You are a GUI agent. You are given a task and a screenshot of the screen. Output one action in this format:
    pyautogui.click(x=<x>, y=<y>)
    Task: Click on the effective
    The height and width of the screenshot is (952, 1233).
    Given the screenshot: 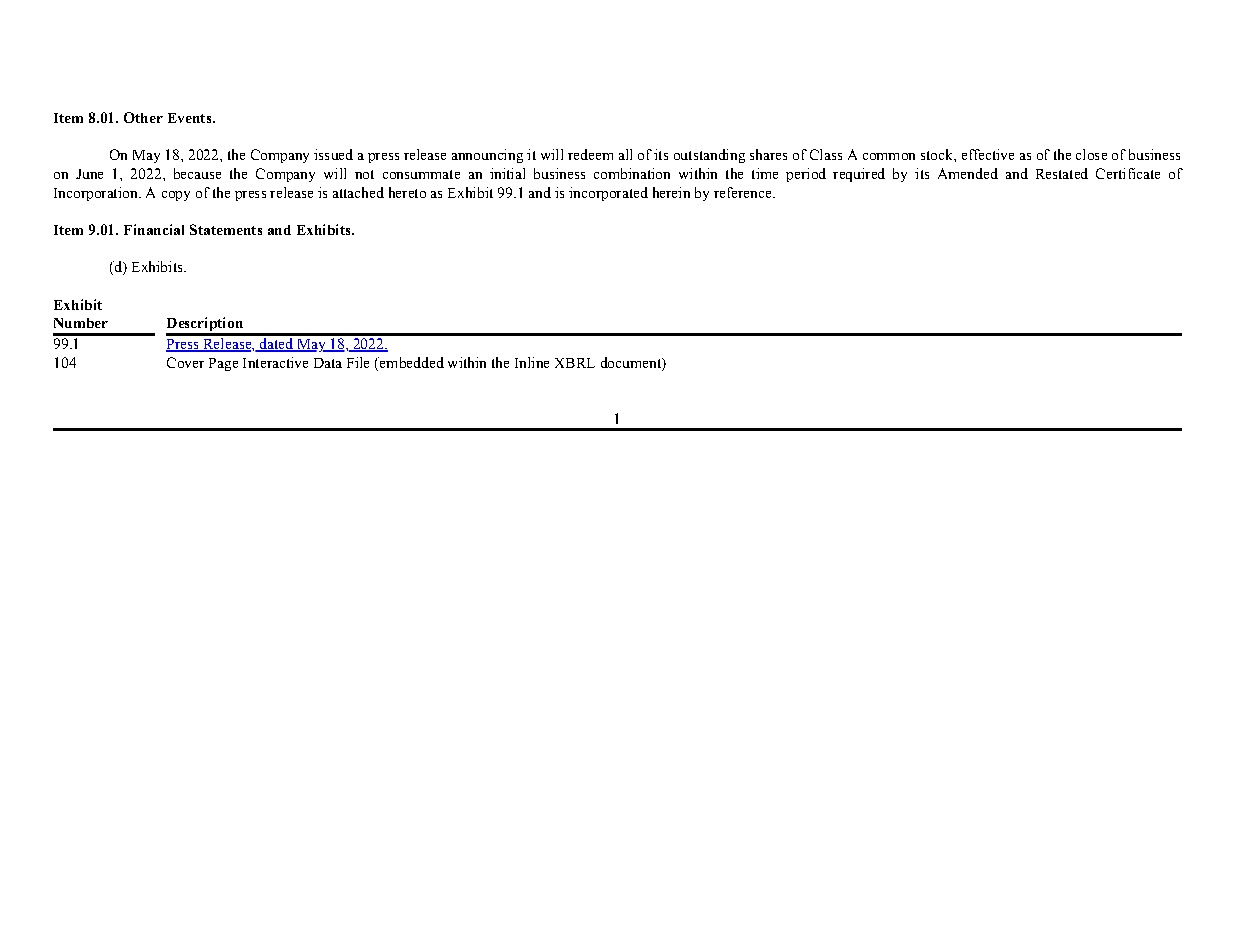 What is the action you would take?
    pyautogui.click(x=988, y=154)
